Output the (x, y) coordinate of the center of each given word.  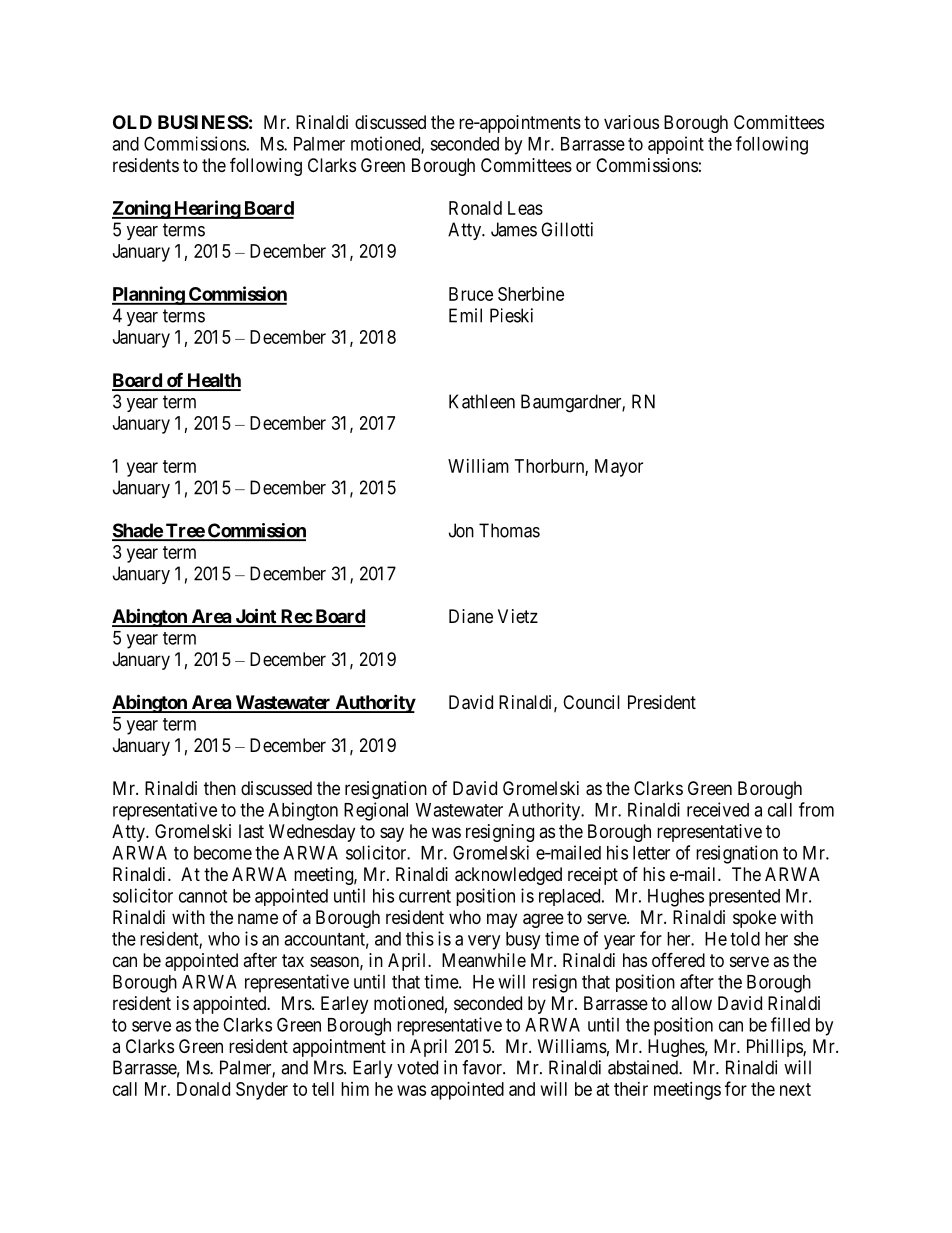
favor (483, 1067)
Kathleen (482, 401)
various (631, 122)
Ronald (475, 208)
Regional (376, 811)
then (220, 788)
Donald (203, 1089)
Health (213, 381)
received (718, 809)
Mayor (619, 468)
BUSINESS (203, 122)
